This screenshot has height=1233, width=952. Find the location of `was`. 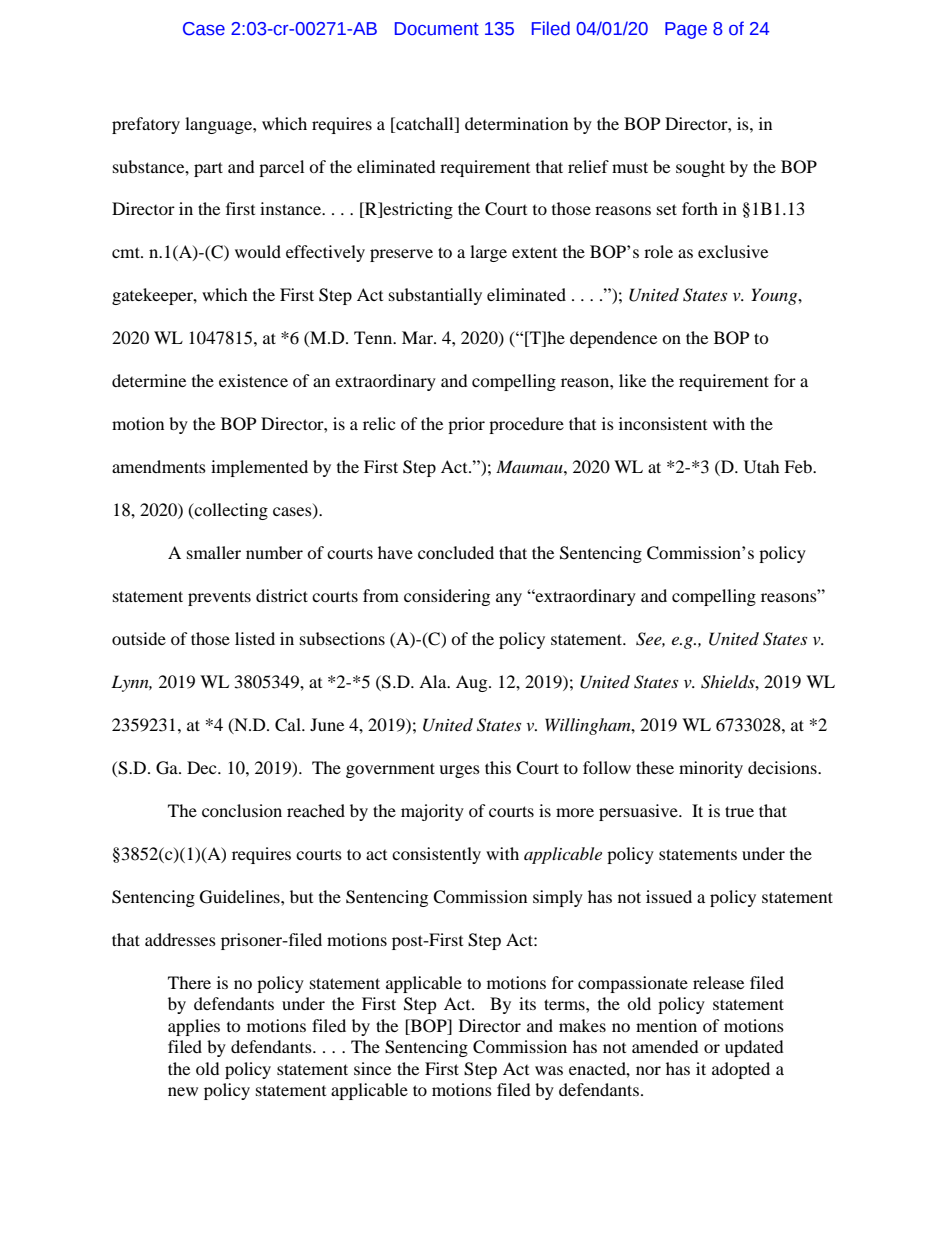

was is located at coordinates (549, 1070).
